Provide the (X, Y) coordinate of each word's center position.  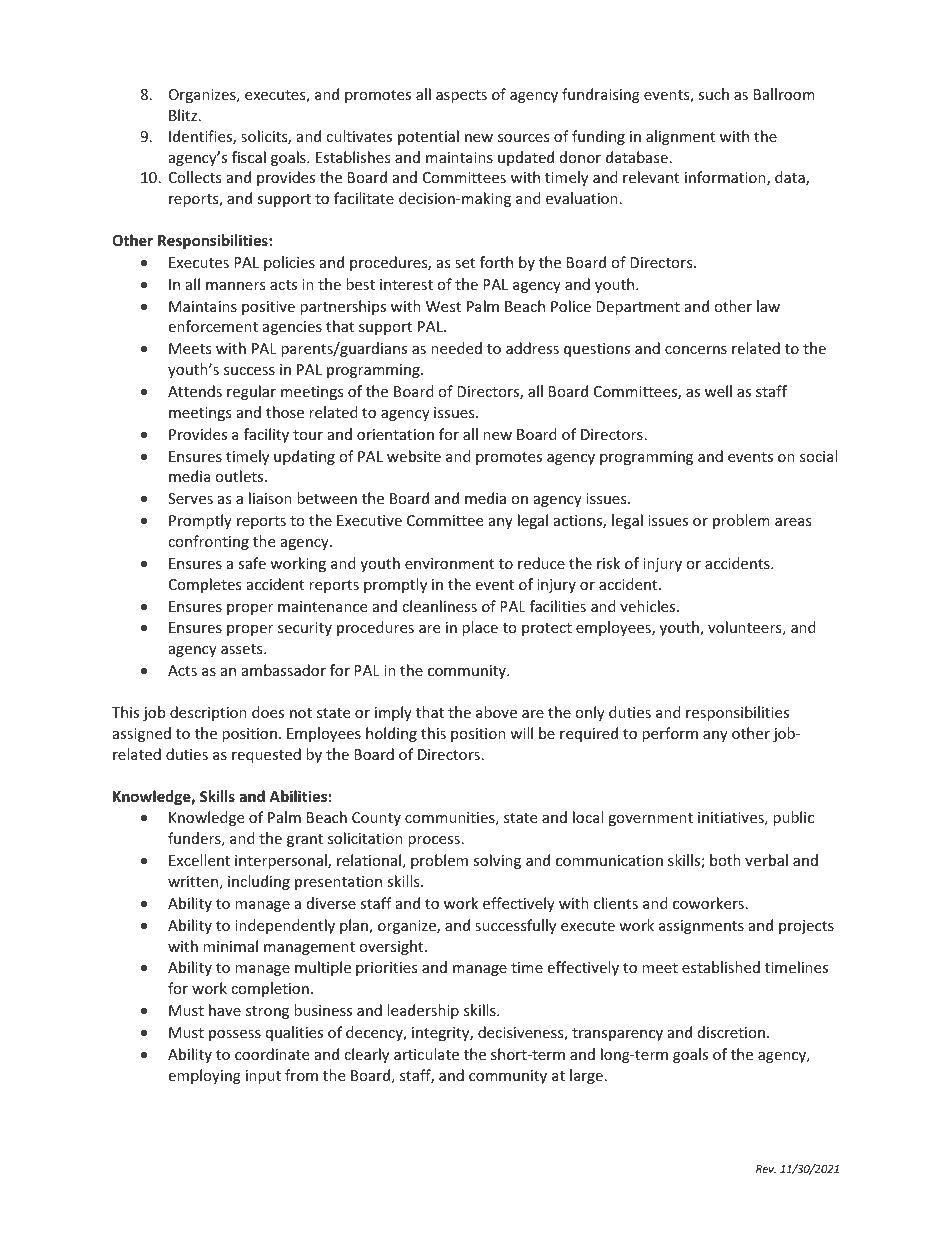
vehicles (649, 606)
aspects (461, 96)
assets (243, 649)
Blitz (183, 115)
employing (205, 1076)
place (480, 628)
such (713, 94)
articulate (426, 1054)
